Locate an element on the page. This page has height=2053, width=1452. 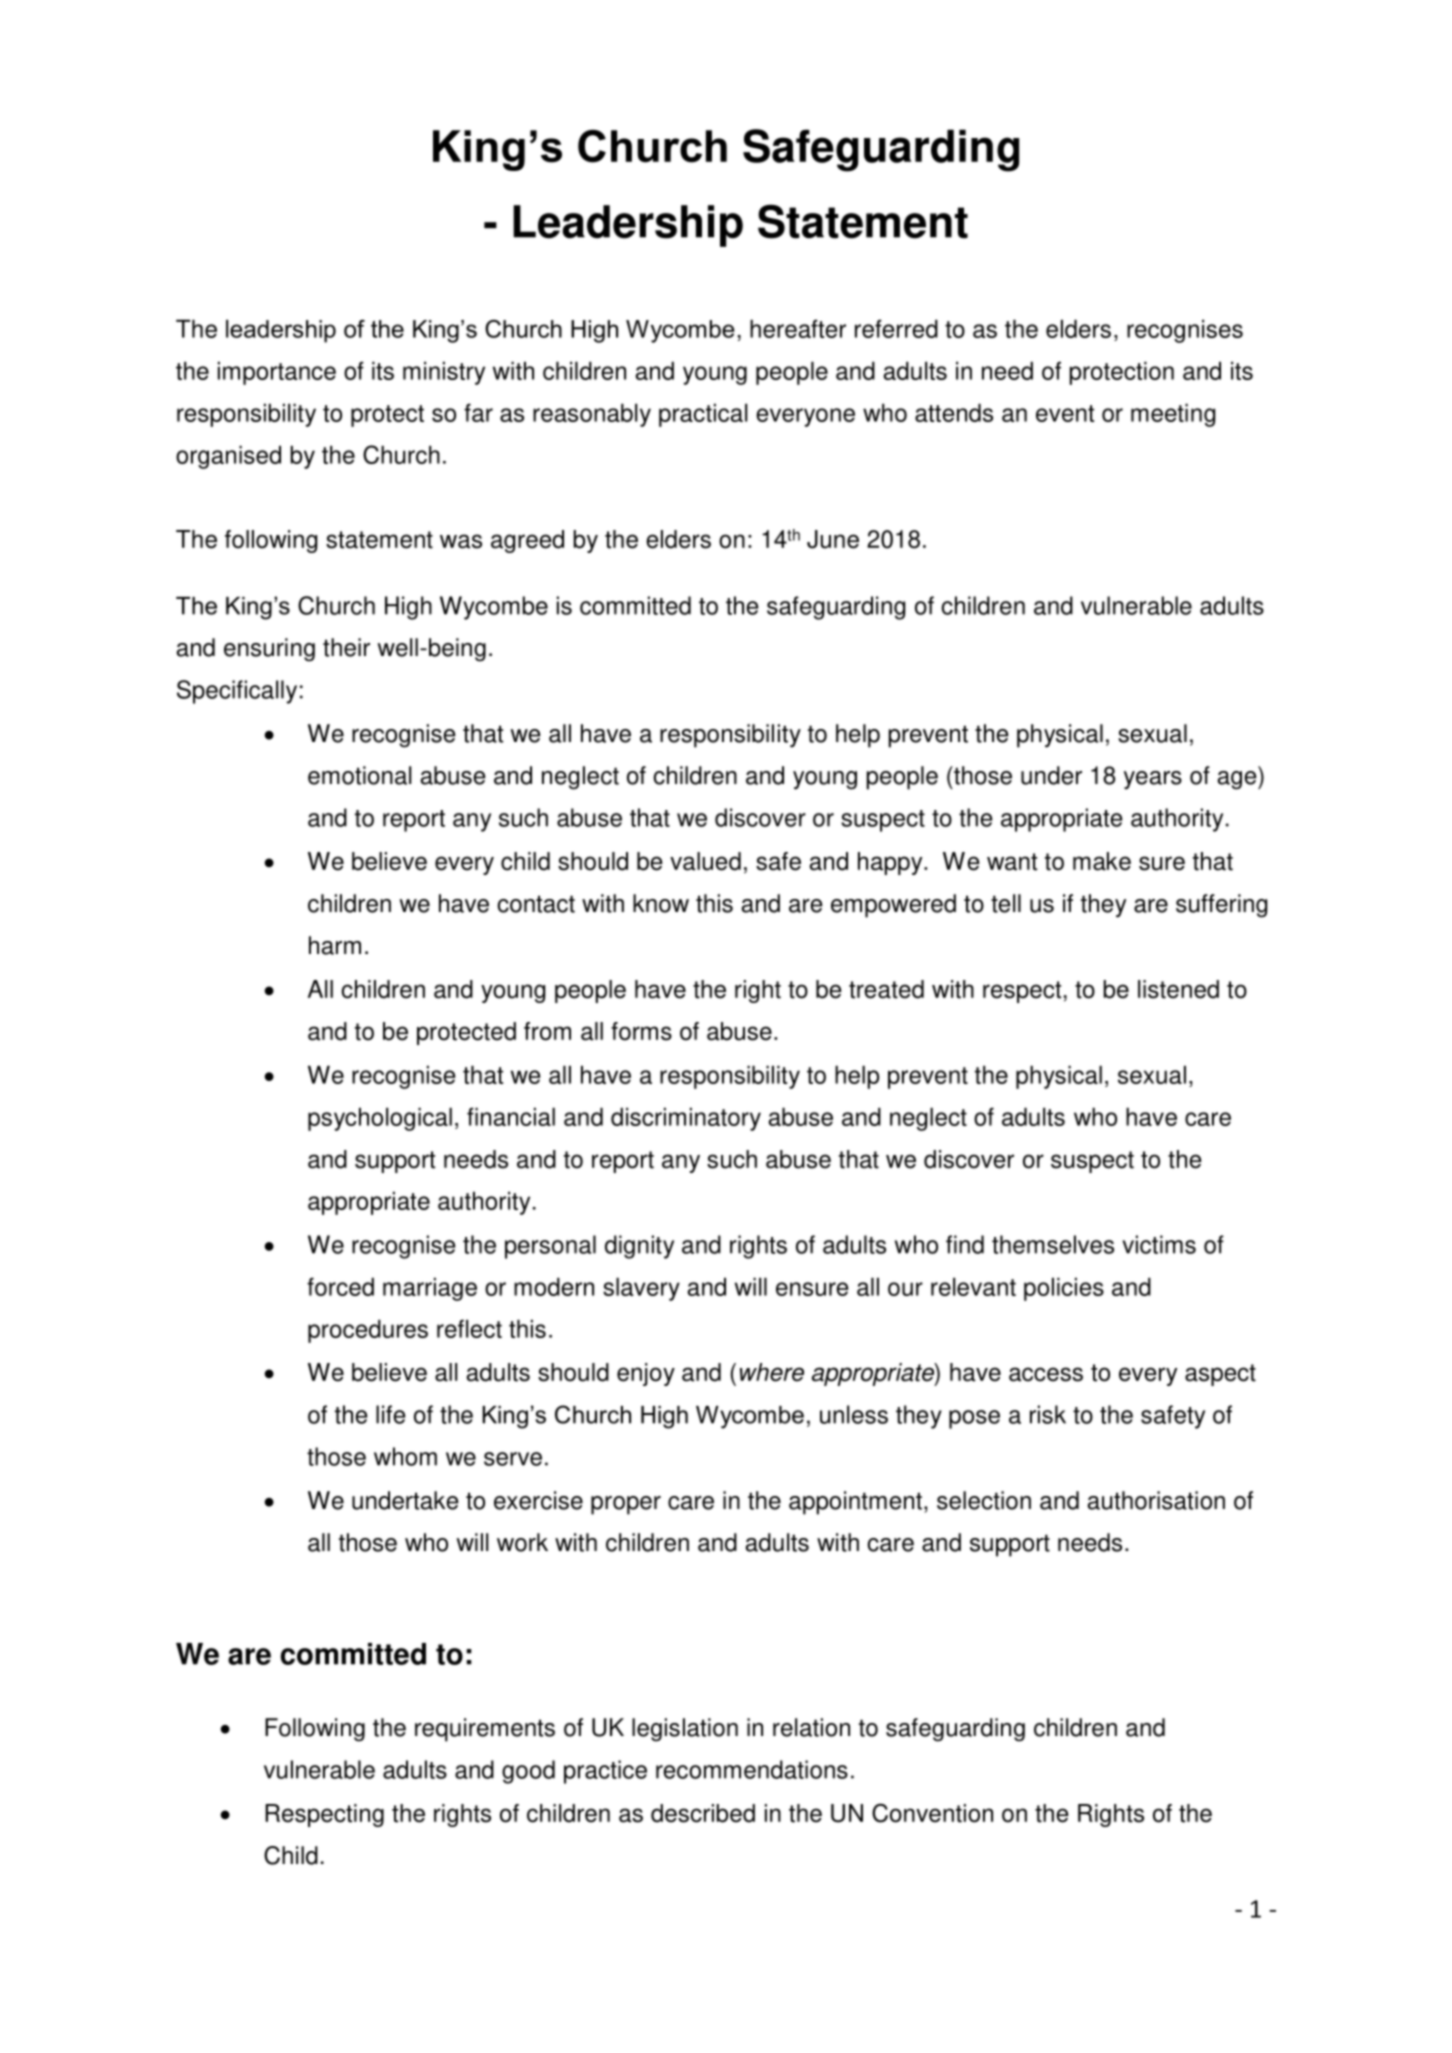
meeting is located at coordinates (1173, 415).
